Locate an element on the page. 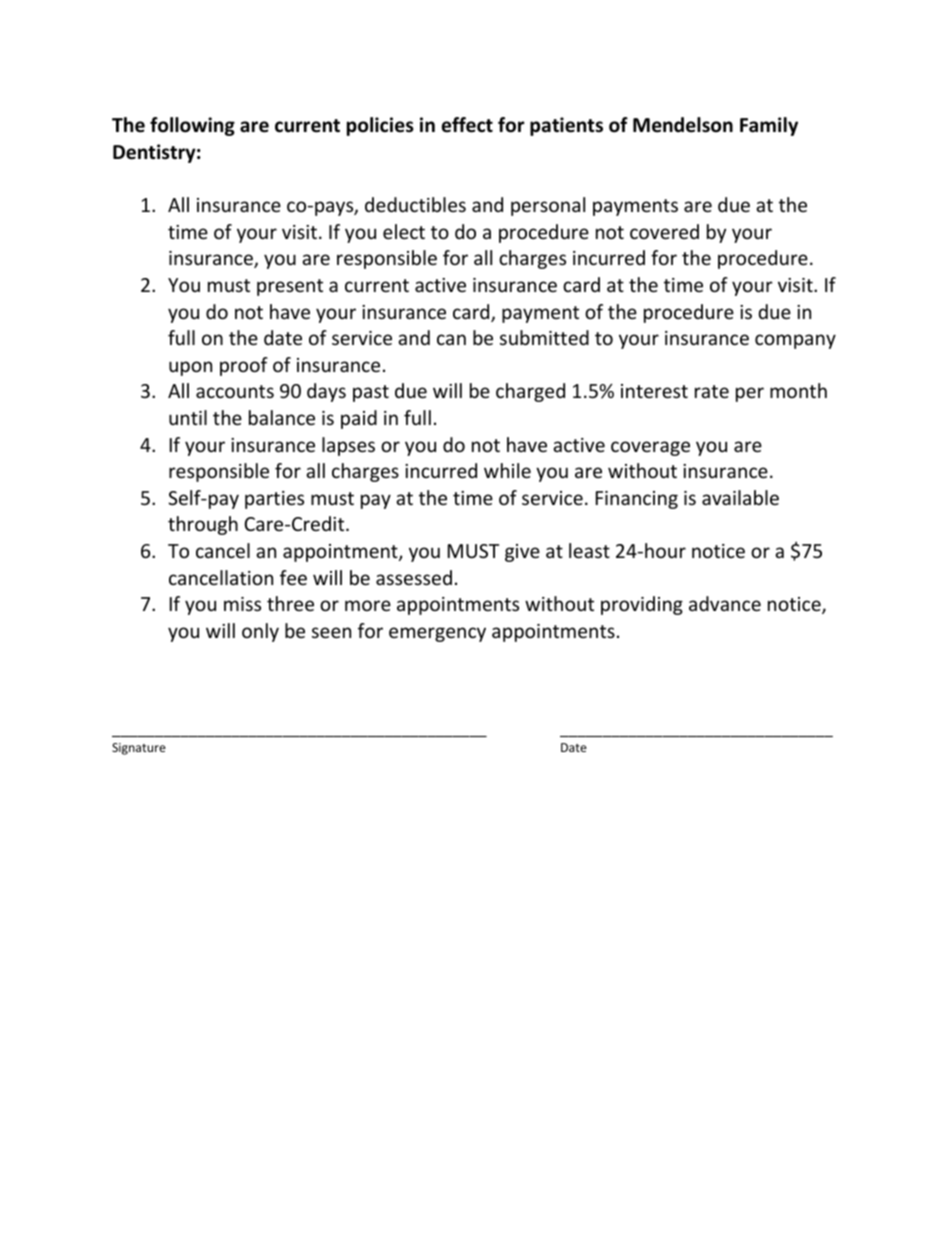 The height and width of the page is (1233, 952). effect is located at coordinates (467, 125).
